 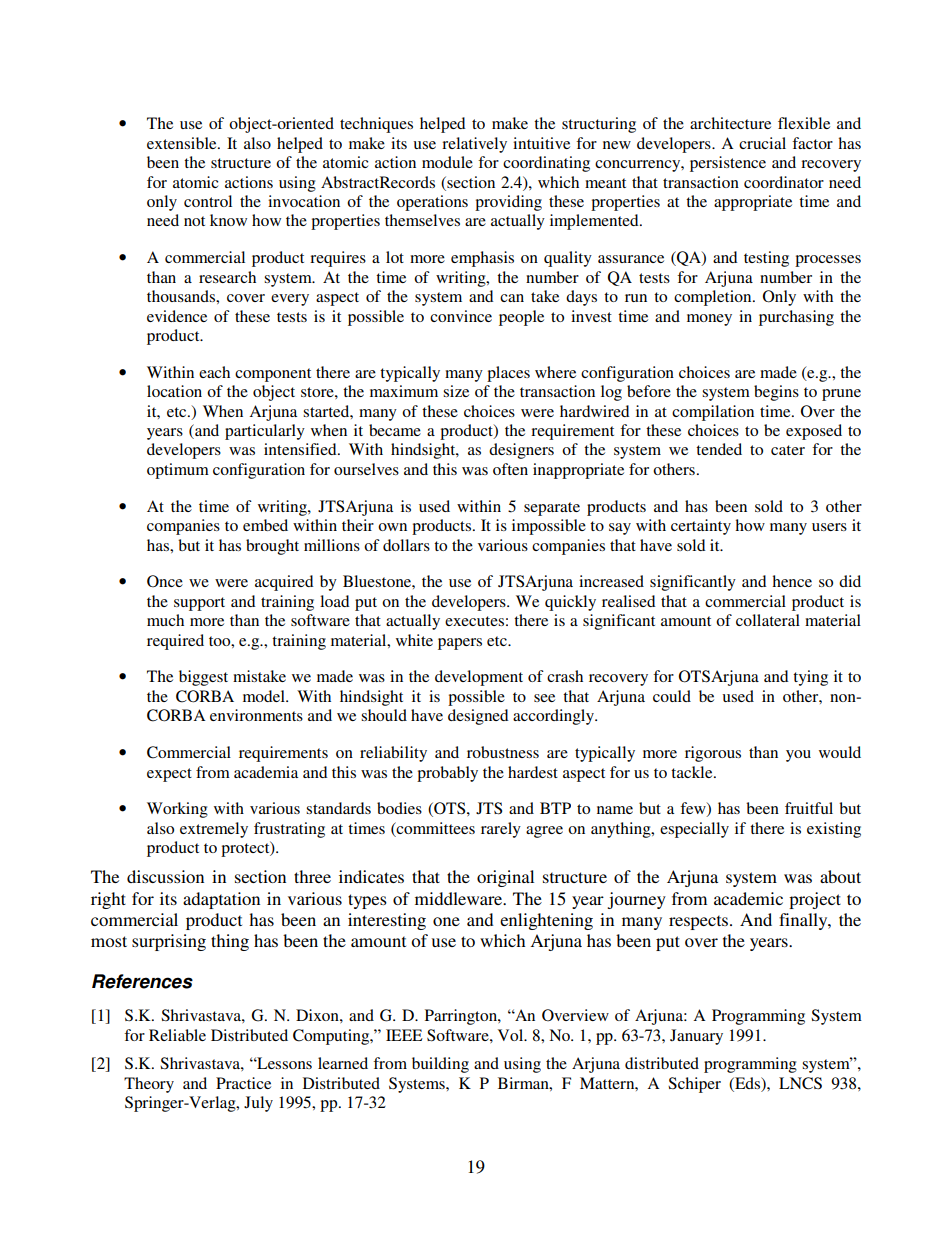 What do you see at coordinates (768, 620) in the screenshot?
I see `collateral` at bounding box center [768, 620].
